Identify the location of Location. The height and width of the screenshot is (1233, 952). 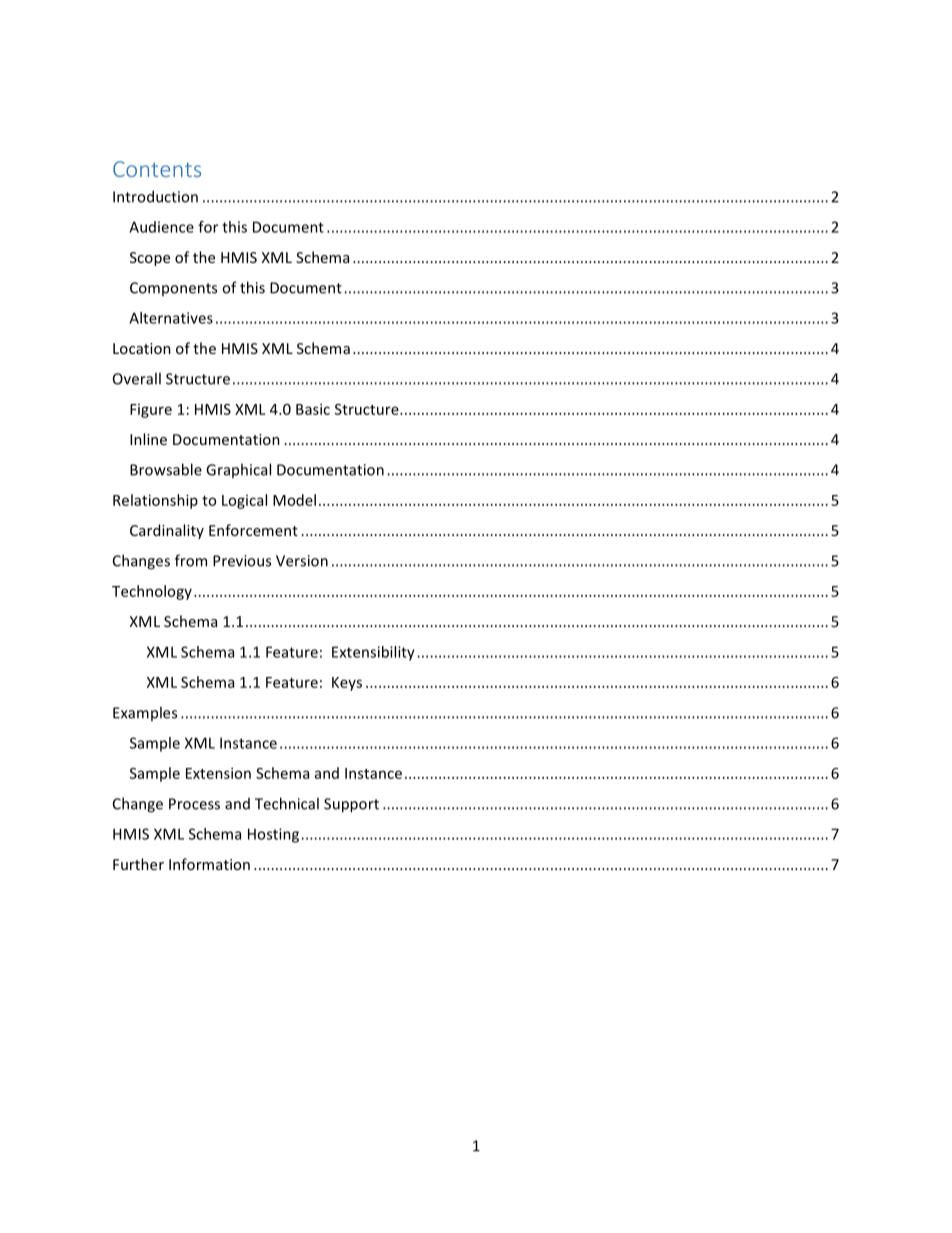
(142, 348).
